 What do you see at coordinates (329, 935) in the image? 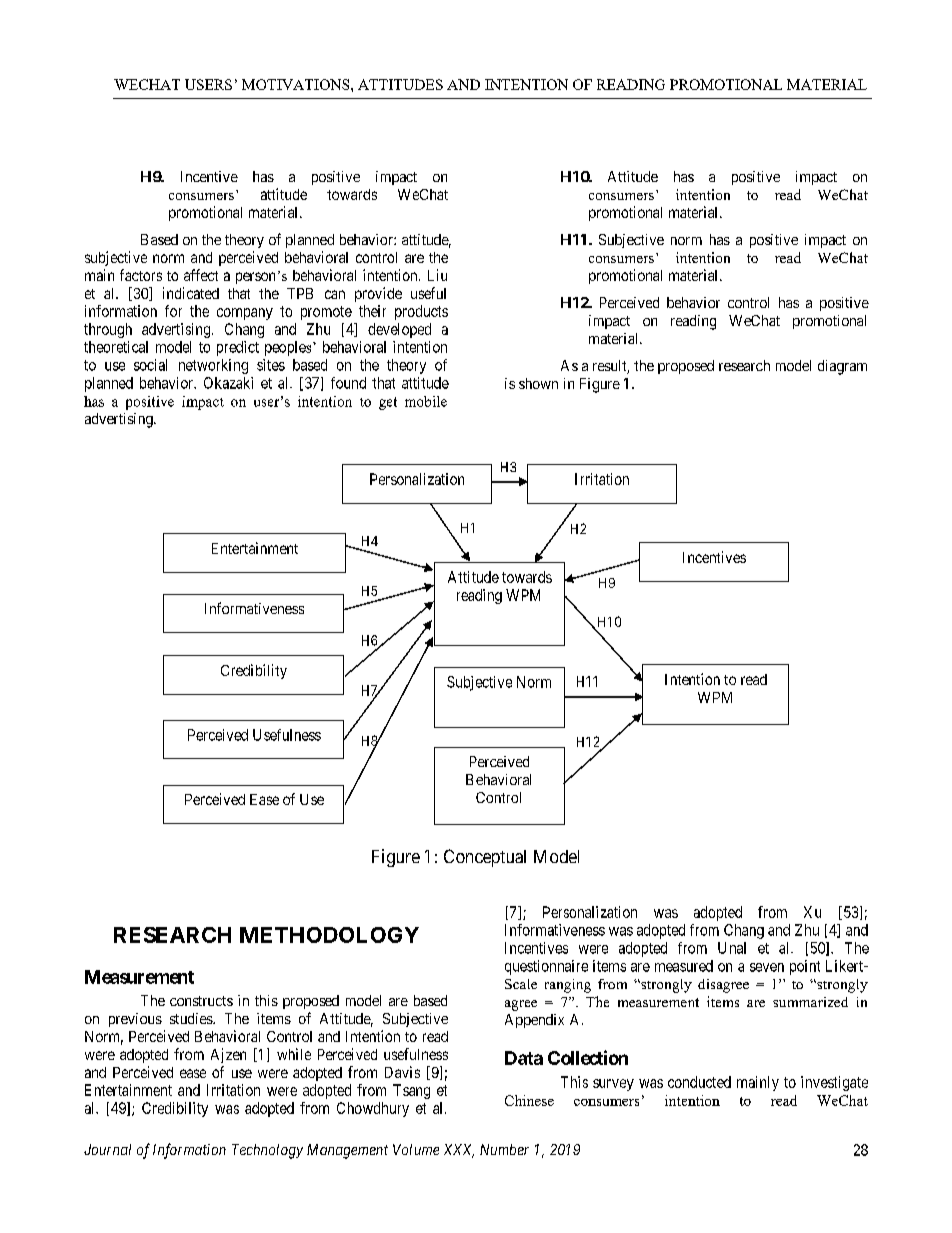
I see `METHODOLOGY` at bounding box center [329, 935].
